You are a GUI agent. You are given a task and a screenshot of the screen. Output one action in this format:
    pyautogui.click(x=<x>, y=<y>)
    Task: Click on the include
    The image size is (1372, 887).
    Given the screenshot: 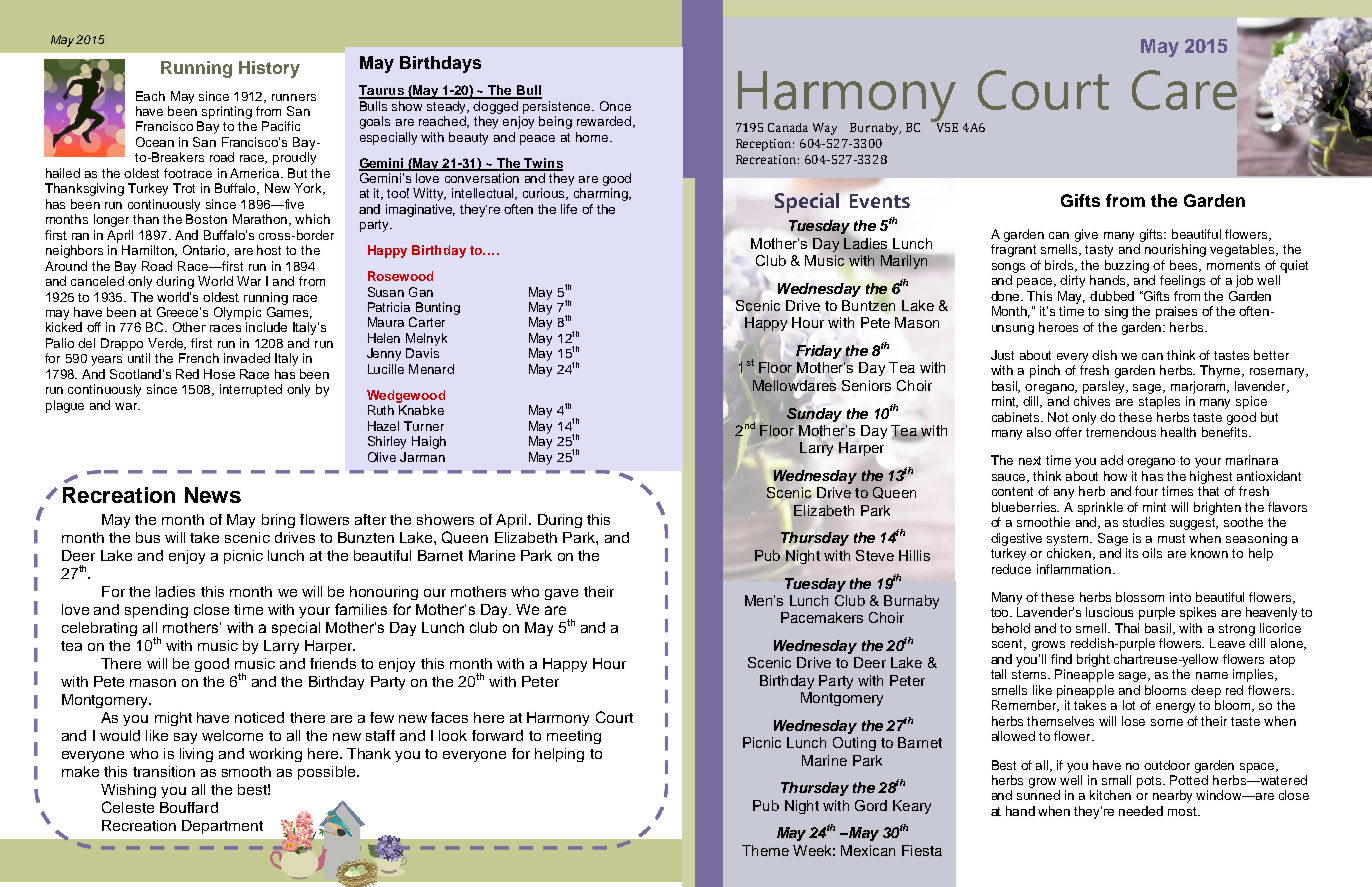 What is the action you would take?
    pyautogui.click(x=266, y=327)
